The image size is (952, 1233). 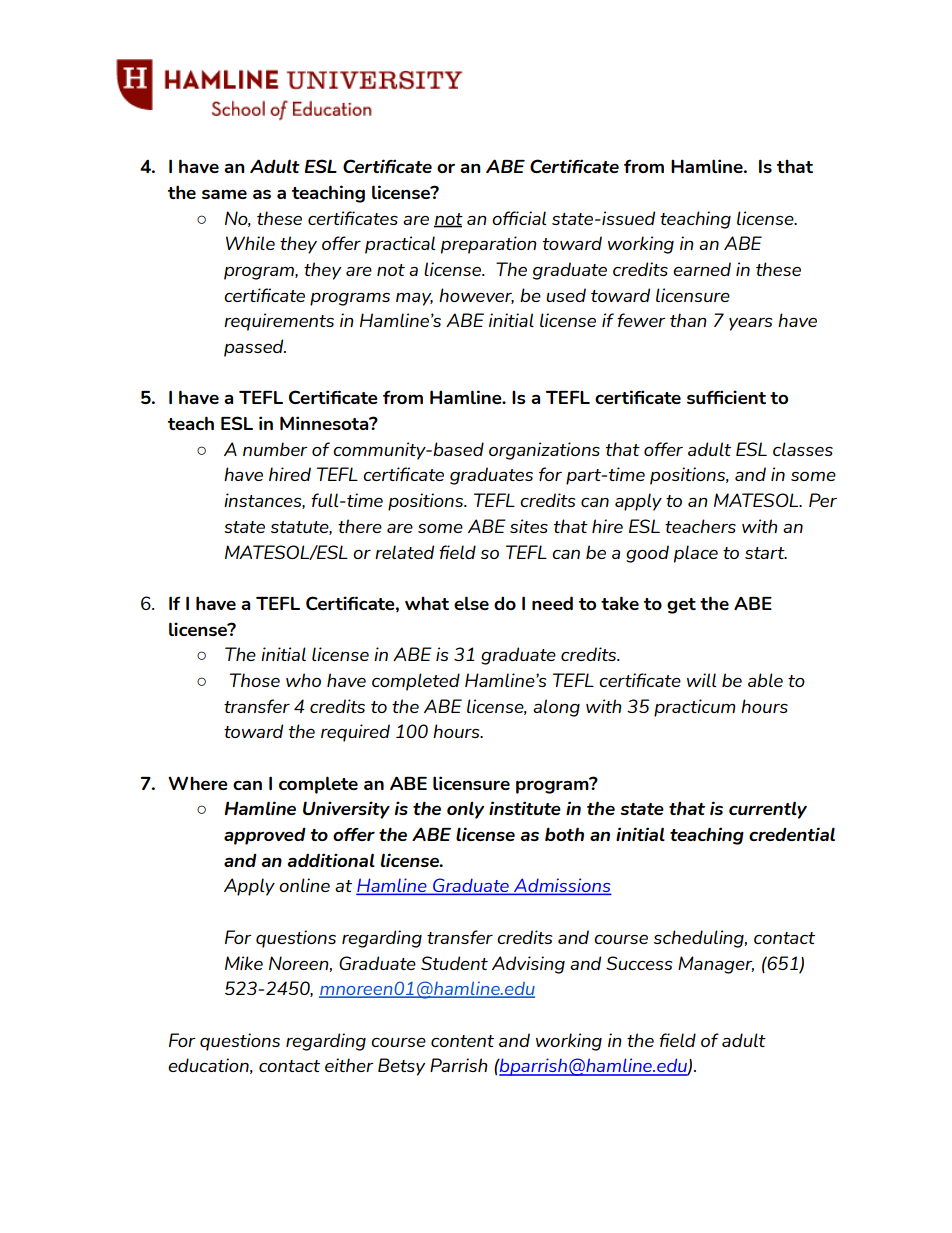 What do you see at coordinates (765, 680) in the screenshot?
I see `able` at bounding box center [765, 680].
